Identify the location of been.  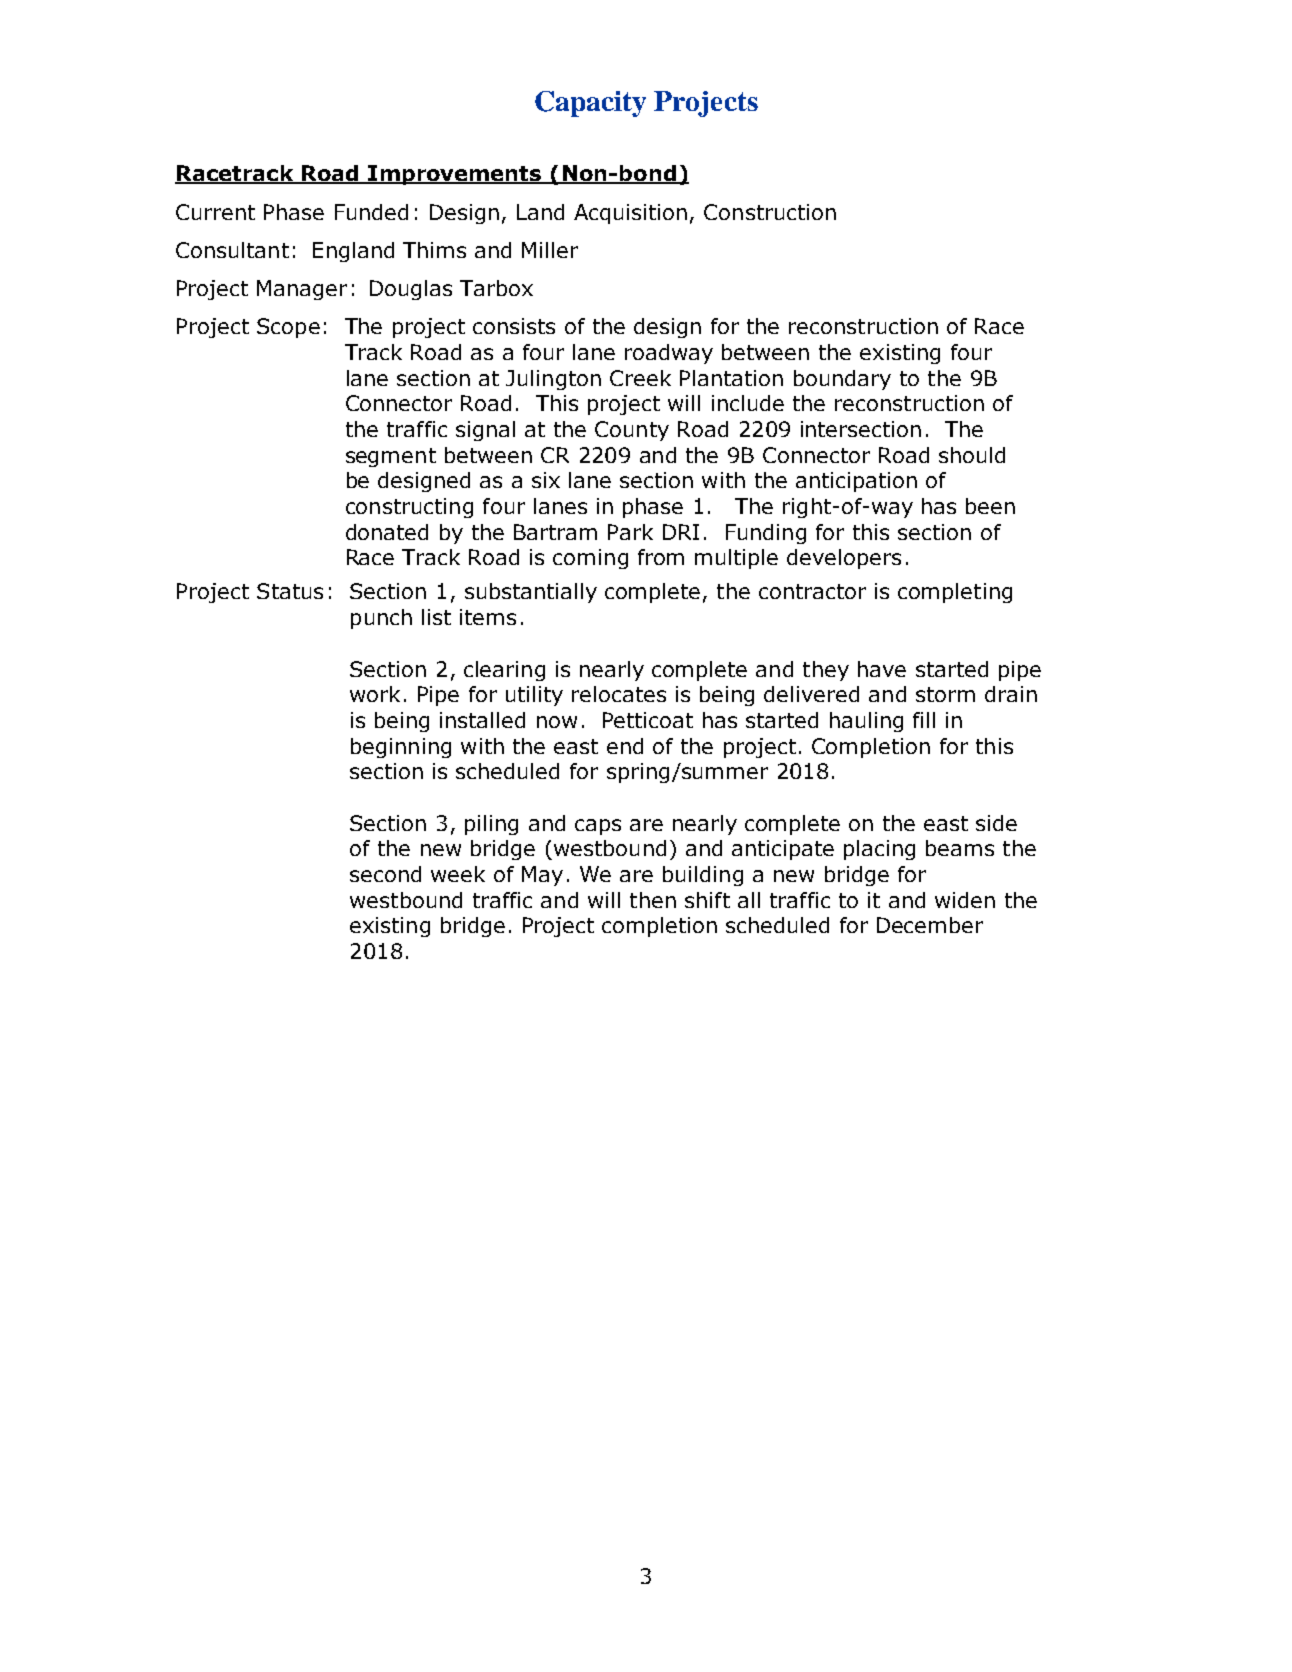
(990, 506).
